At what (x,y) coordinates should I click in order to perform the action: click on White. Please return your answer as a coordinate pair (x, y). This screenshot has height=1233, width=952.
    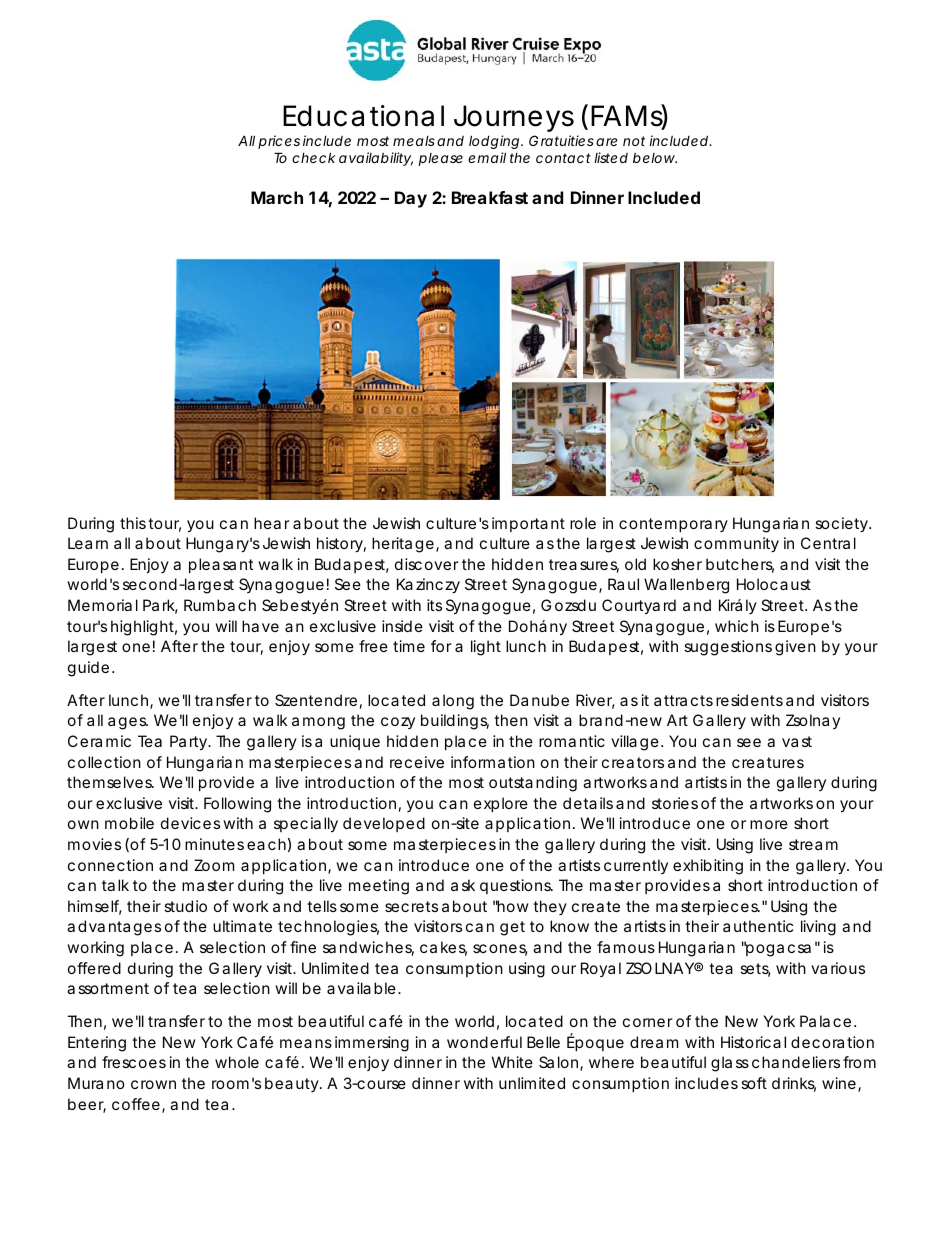
    Looking at the image, I should click on (512, 1062).
